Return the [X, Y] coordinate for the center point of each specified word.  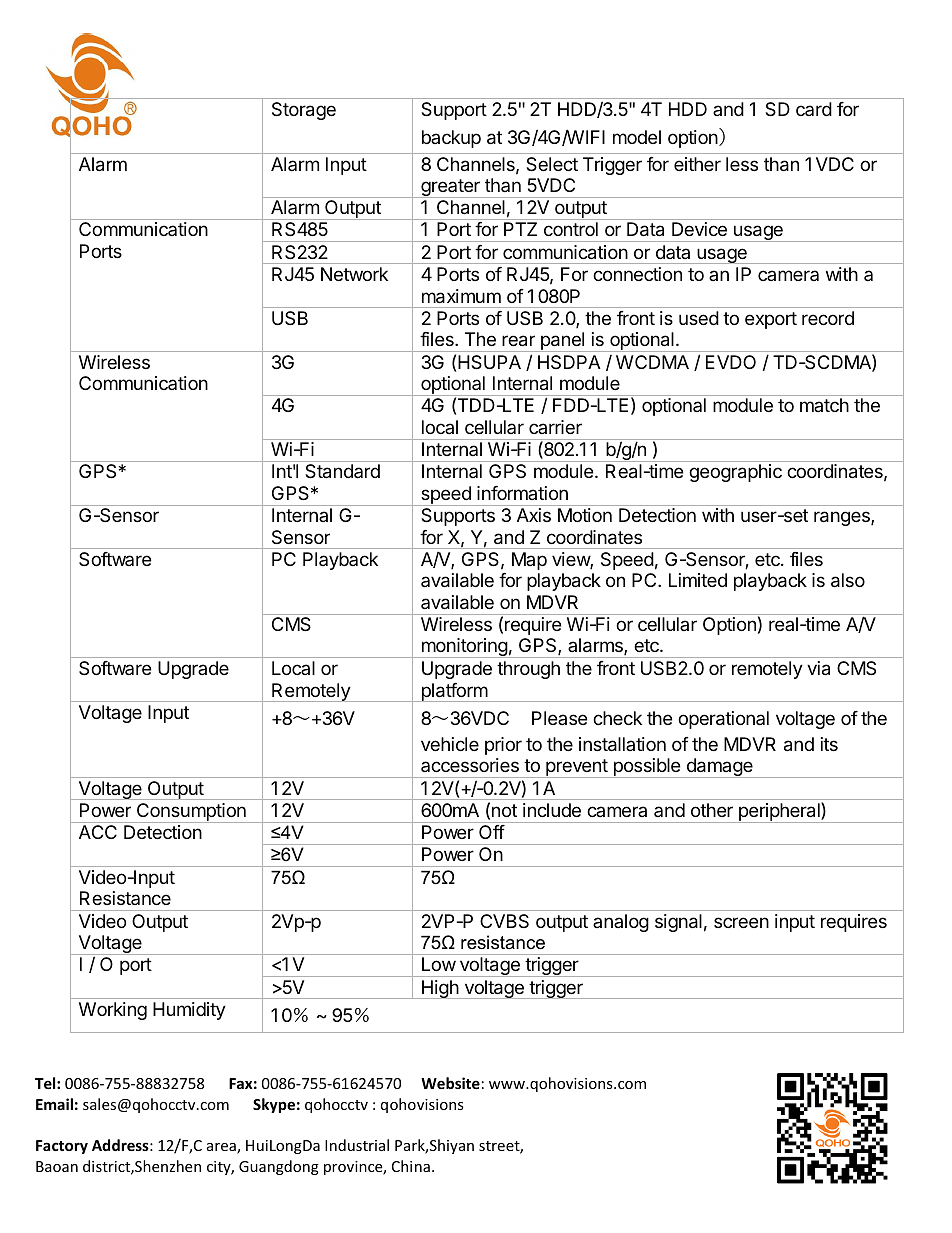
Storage [304, 111]
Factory [62, 1147]
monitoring [464, 648]
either [697, 164]
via [818, 668]
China [411, 1166]
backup [451, 139]
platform [454, 692]
